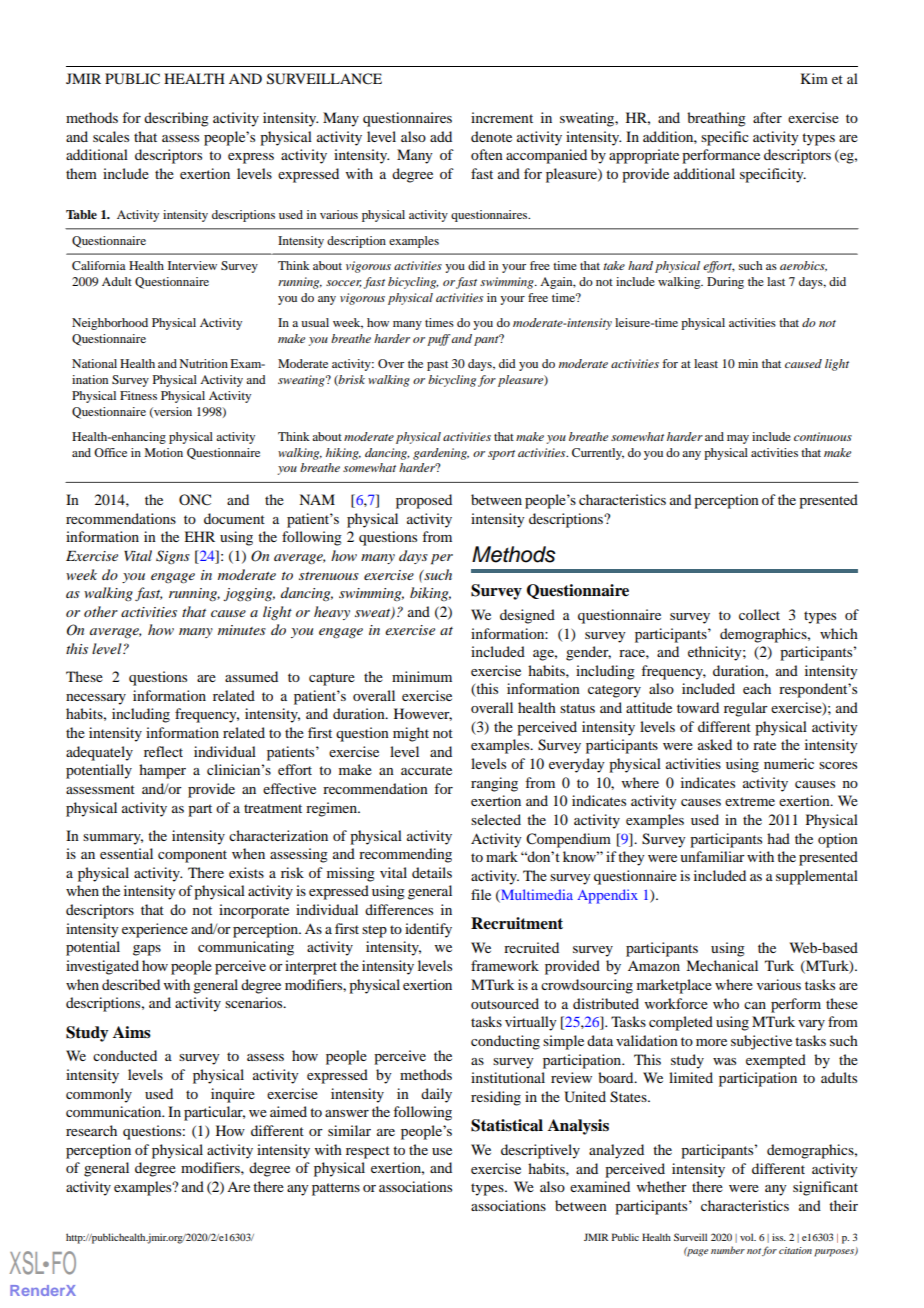  What do you see at coordinates (437, 365) in the screenshot?
I see `past` at bounding box center [437, 365].
